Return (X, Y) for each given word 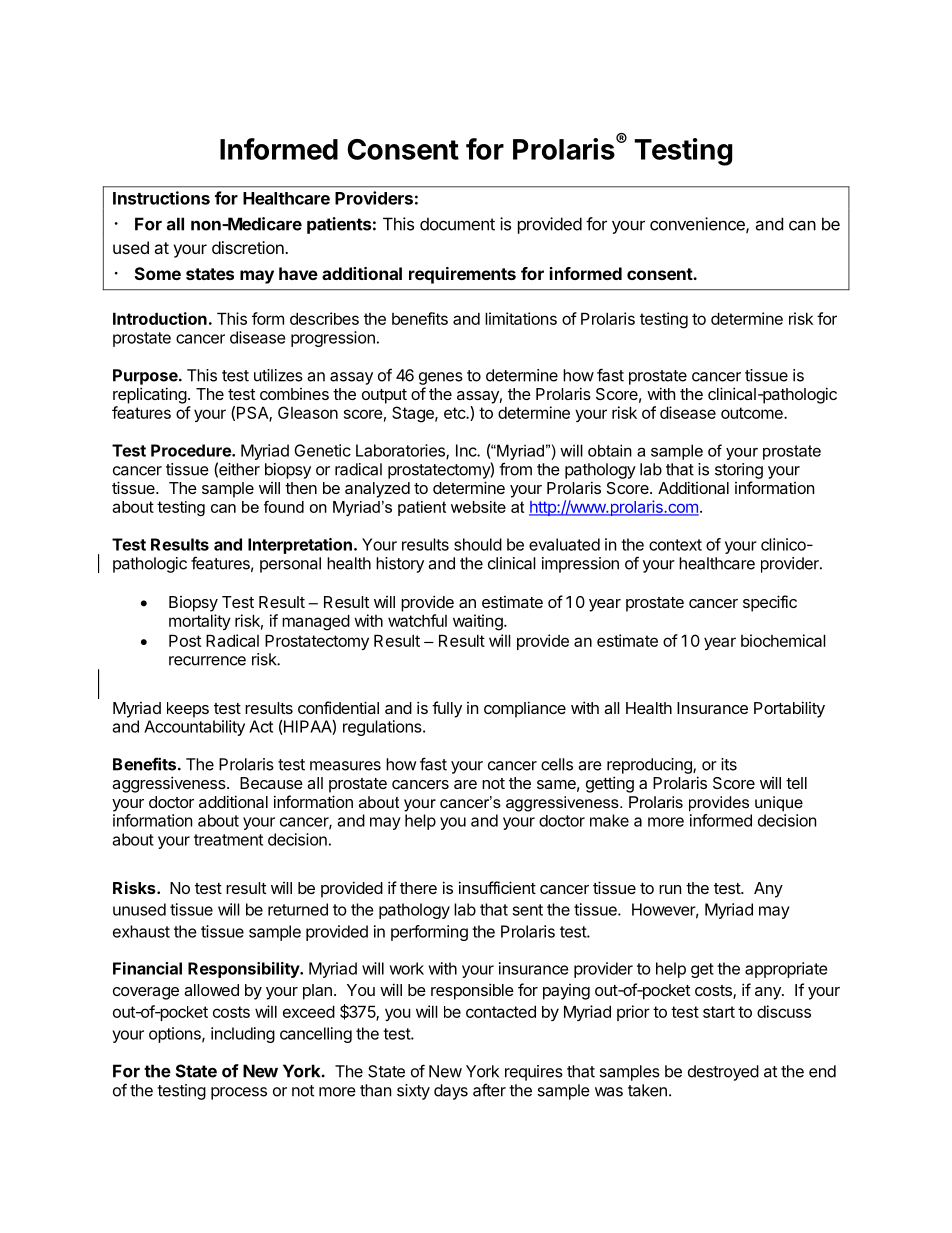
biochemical (783, 640)
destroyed (723, 1073)
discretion (249, 247)
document (457, 224)
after (489, 1090)
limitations (521, 318)
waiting (479, 622)
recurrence (207, 661)
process (239, 1093)
